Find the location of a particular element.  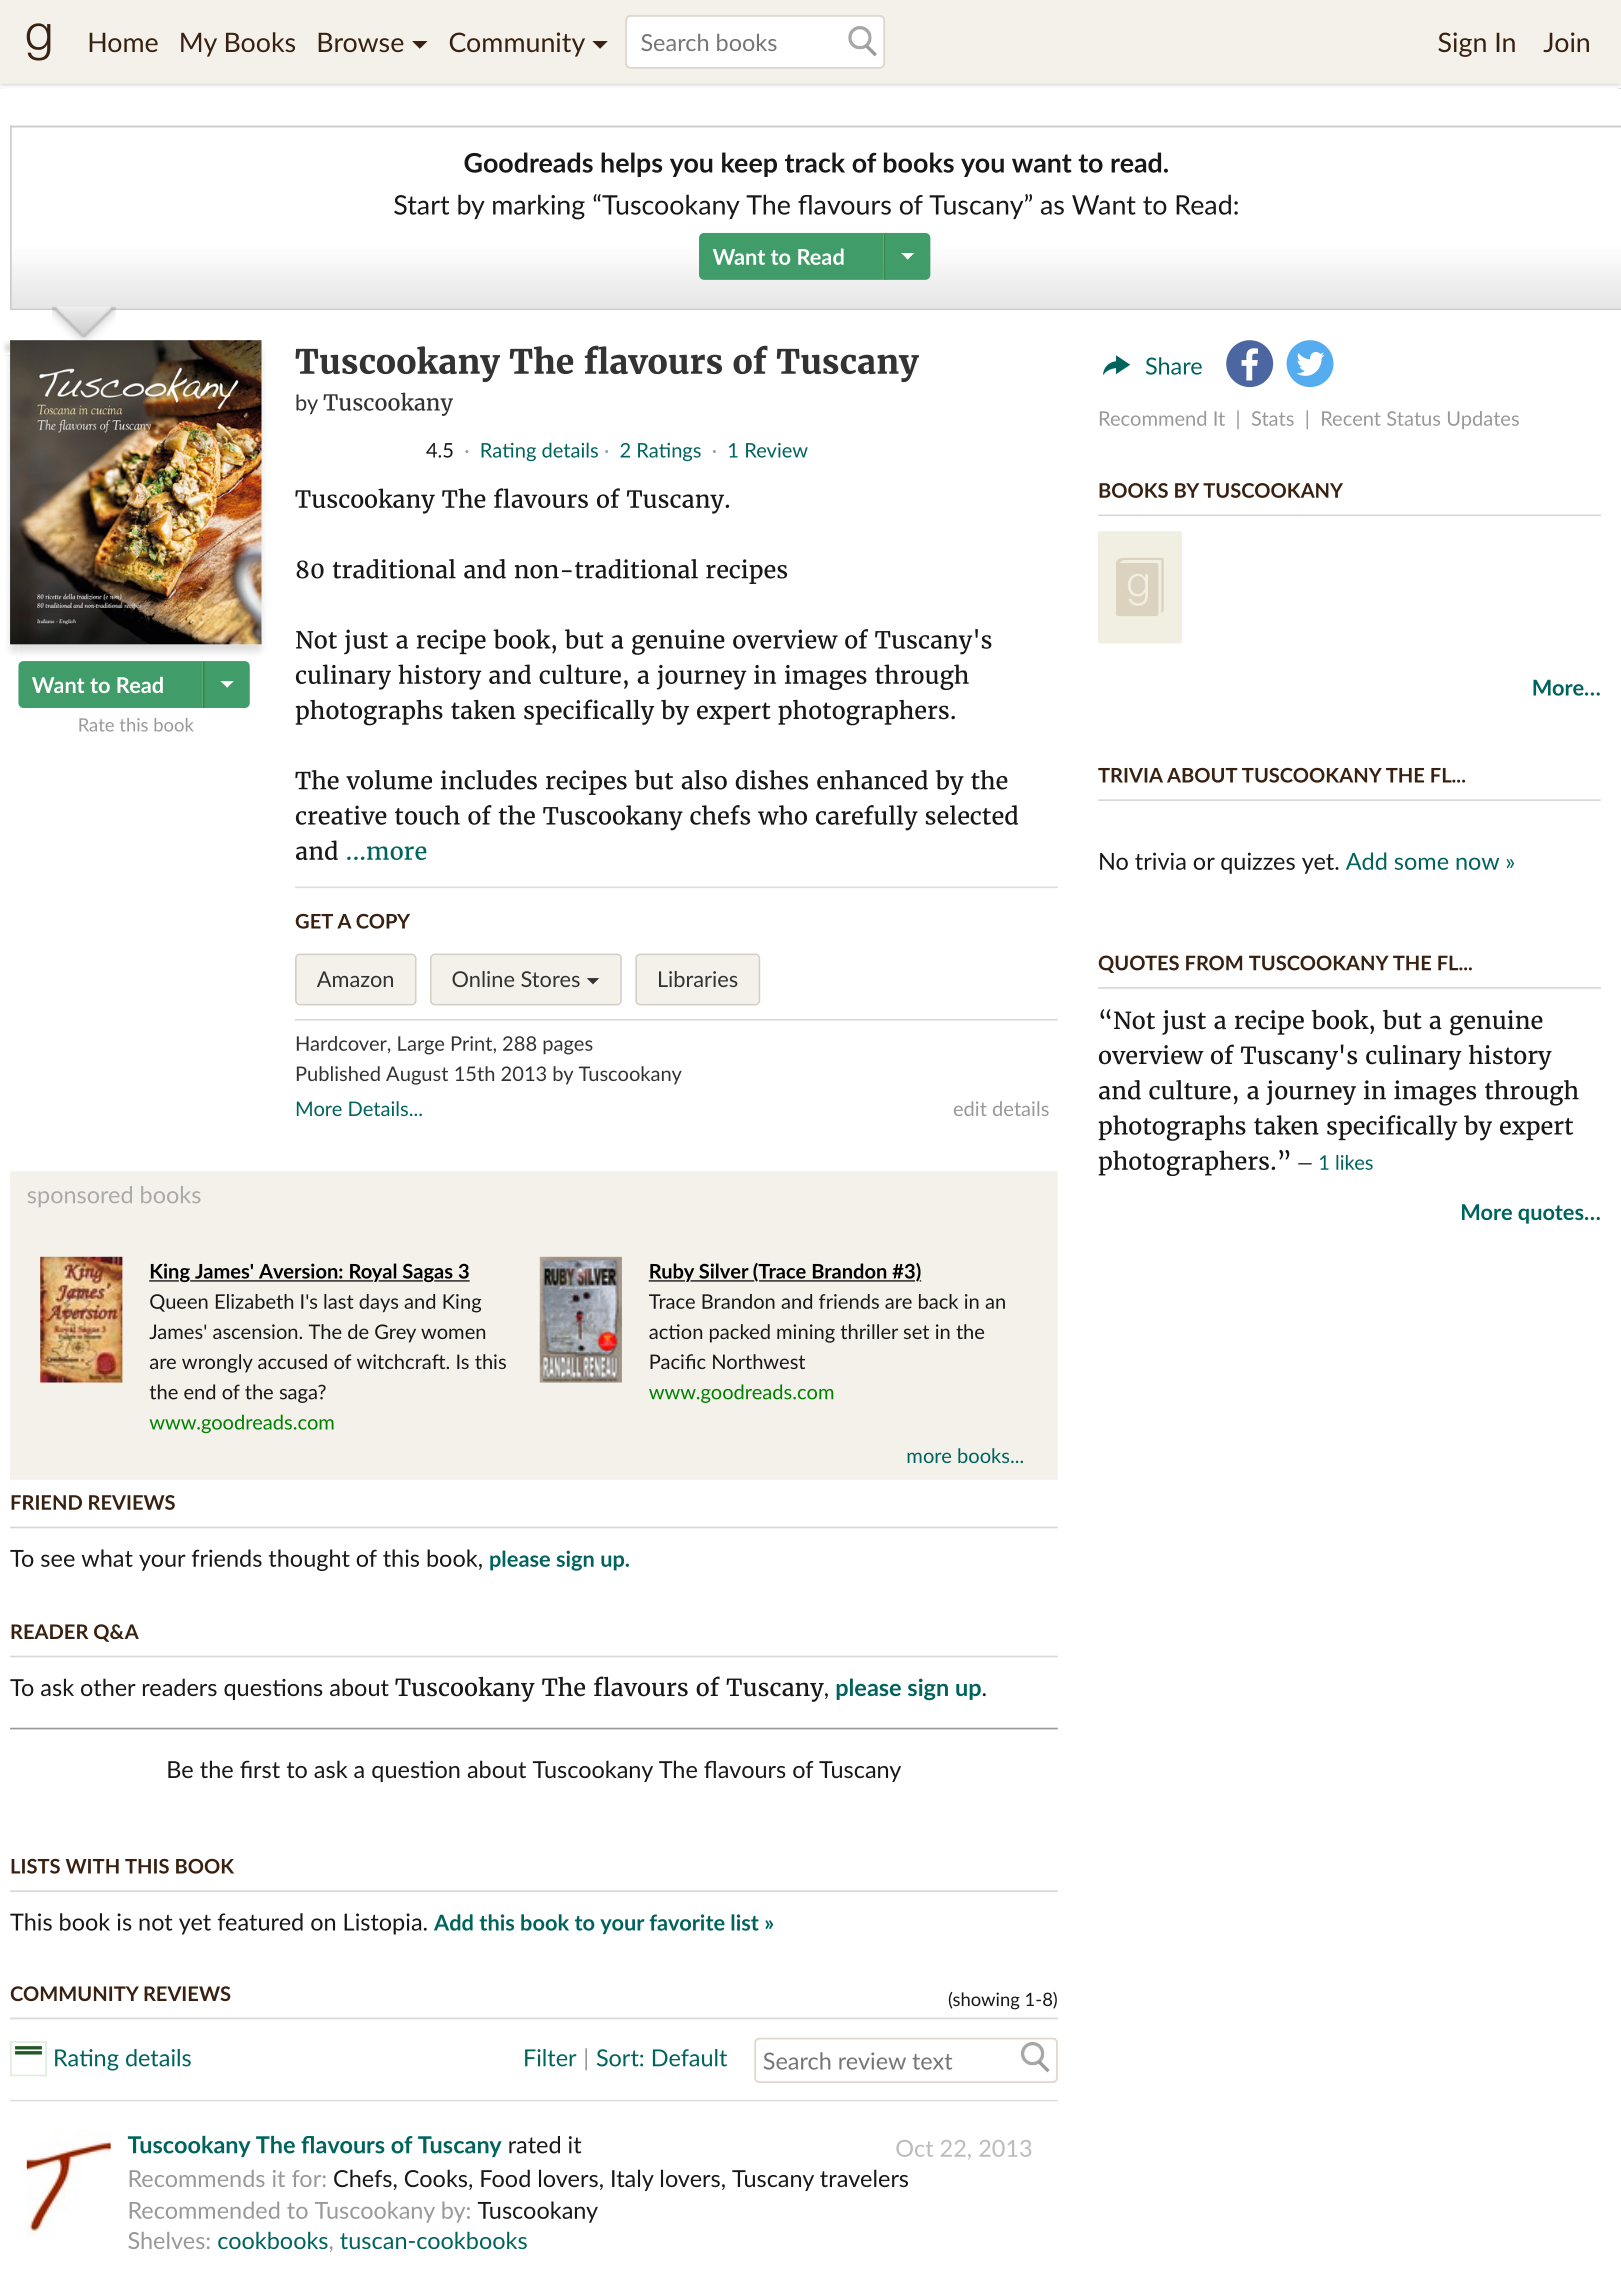

Northwest is located at coordinates (759, 1361).
